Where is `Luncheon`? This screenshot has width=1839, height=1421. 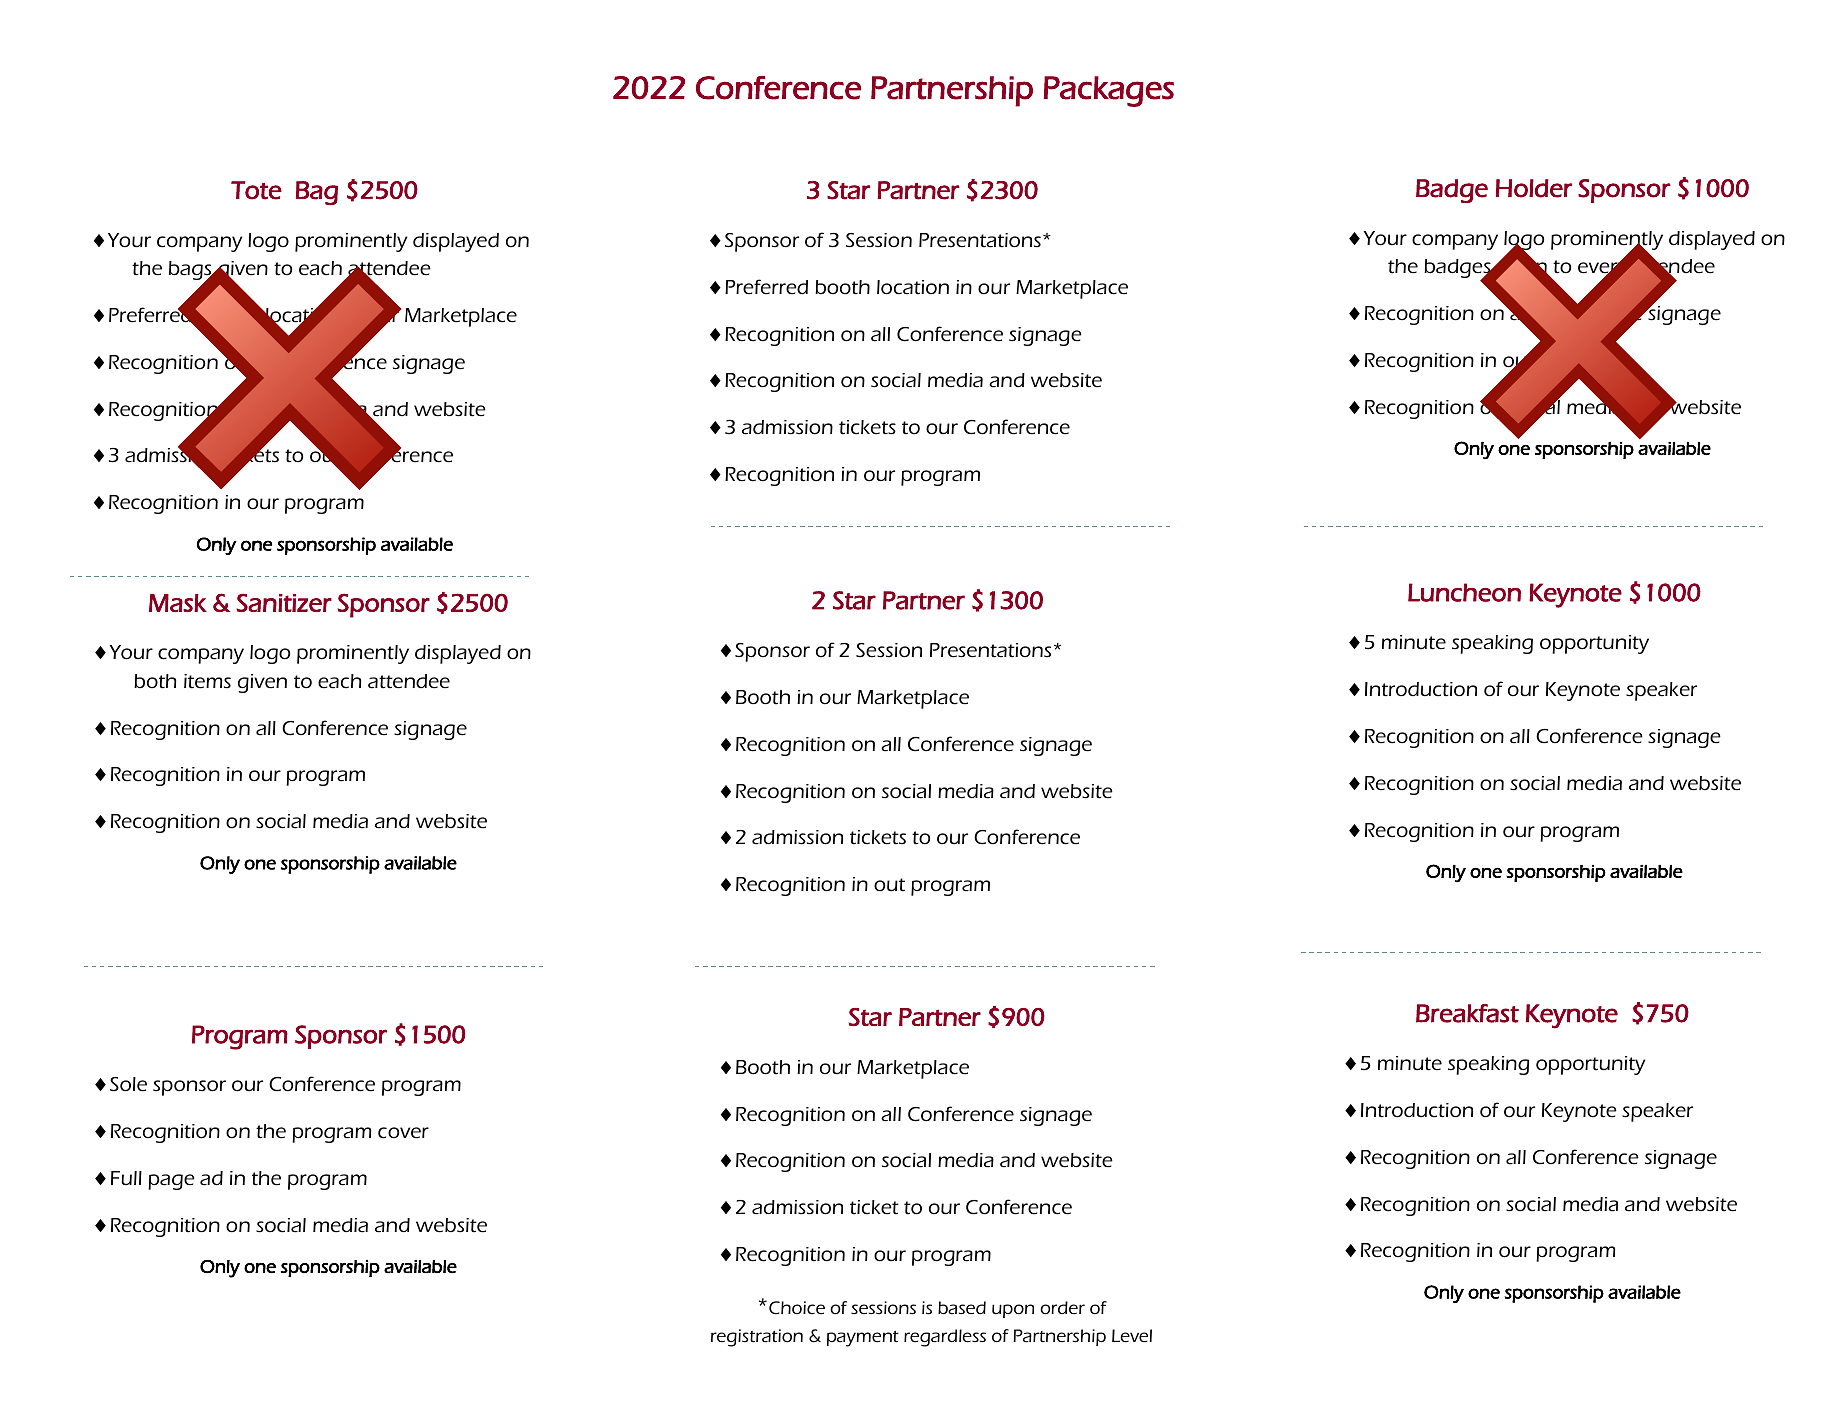 Luncheon is located at coordinates (1464, 592).
